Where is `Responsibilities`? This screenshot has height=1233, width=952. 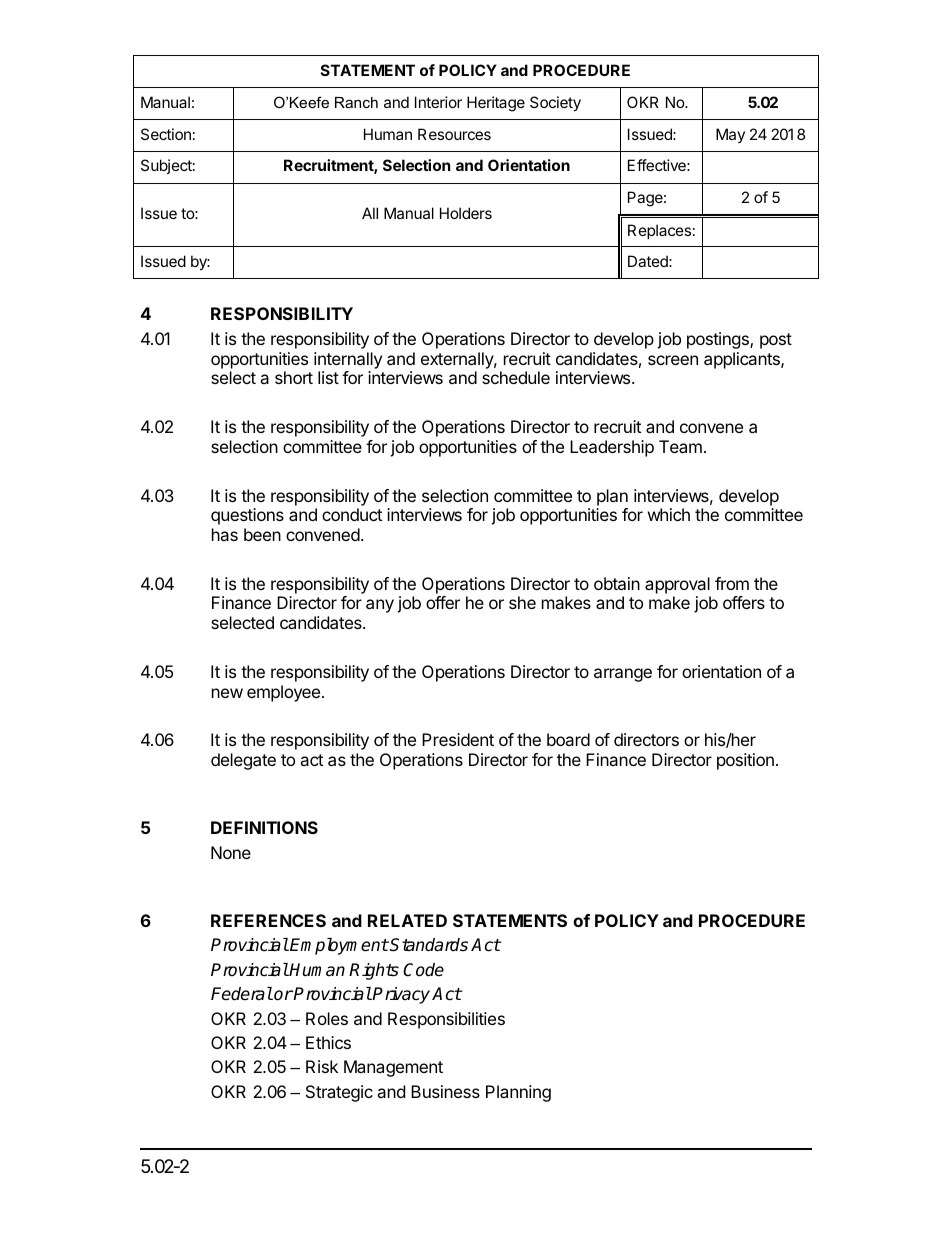 Responsibilities is located at coordinates (446, 1020).
